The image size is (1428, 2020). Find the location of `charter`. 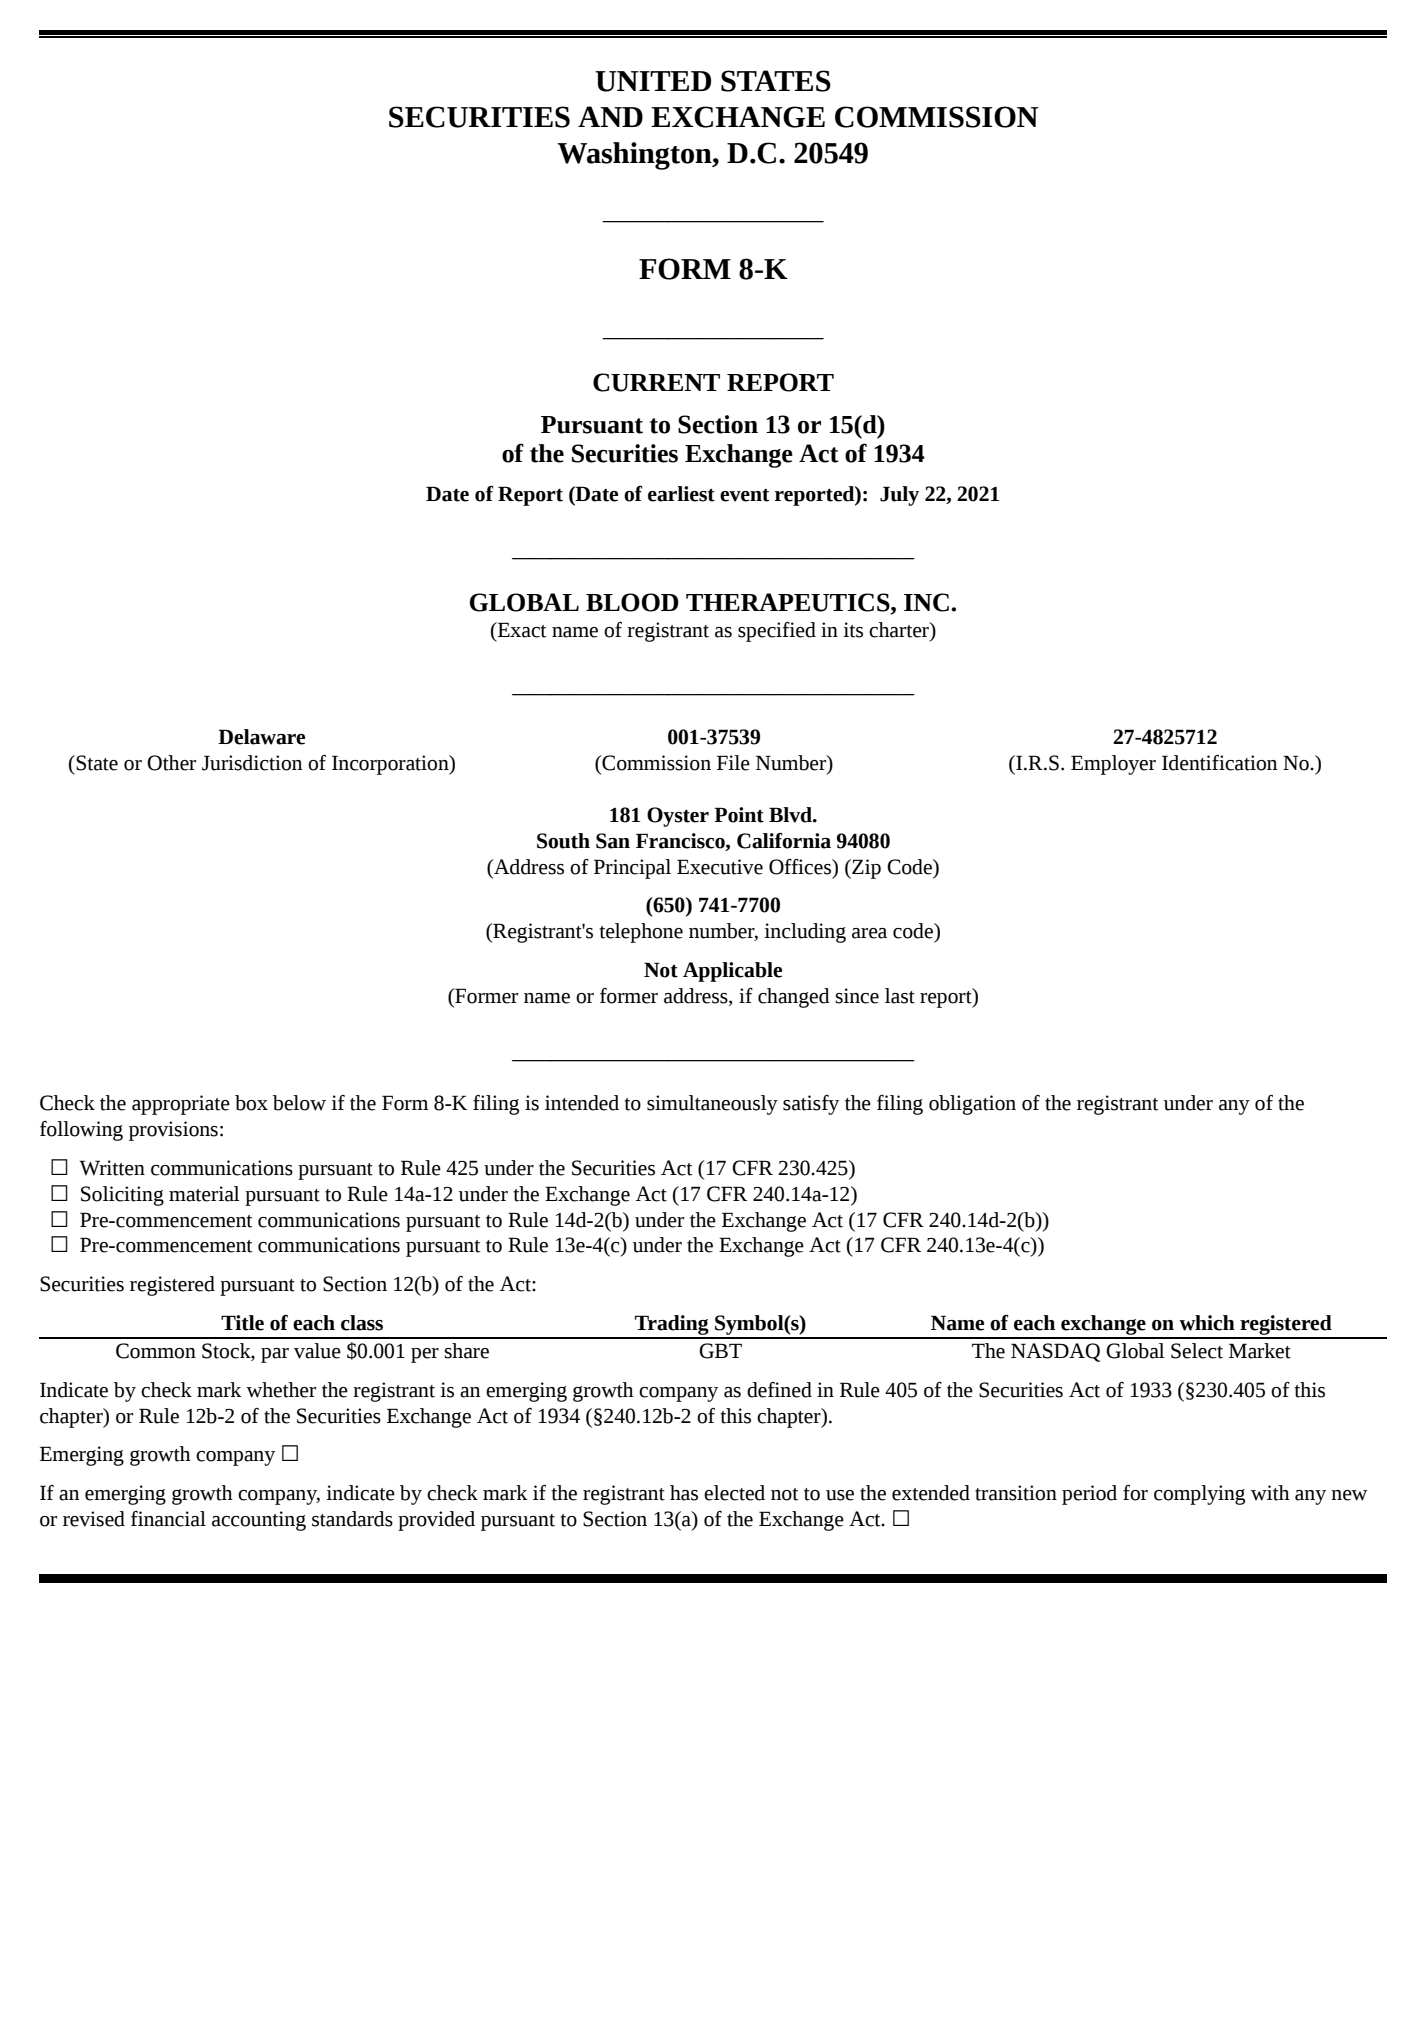

charter is located at coordinates (900, 630).
